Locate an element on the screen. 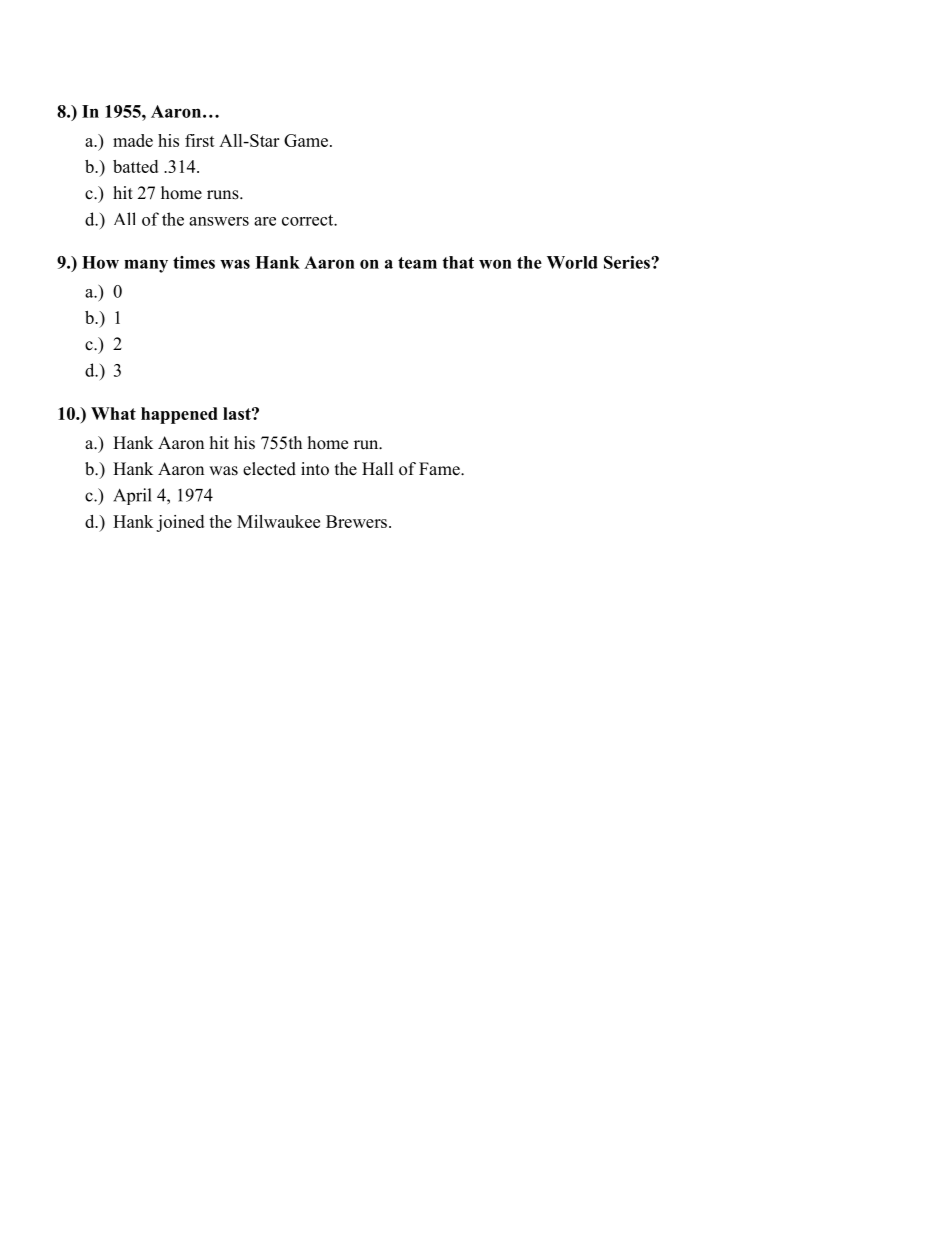 This screenshot has width=952, height=1233. Series is located at coordinates (628, 262).
